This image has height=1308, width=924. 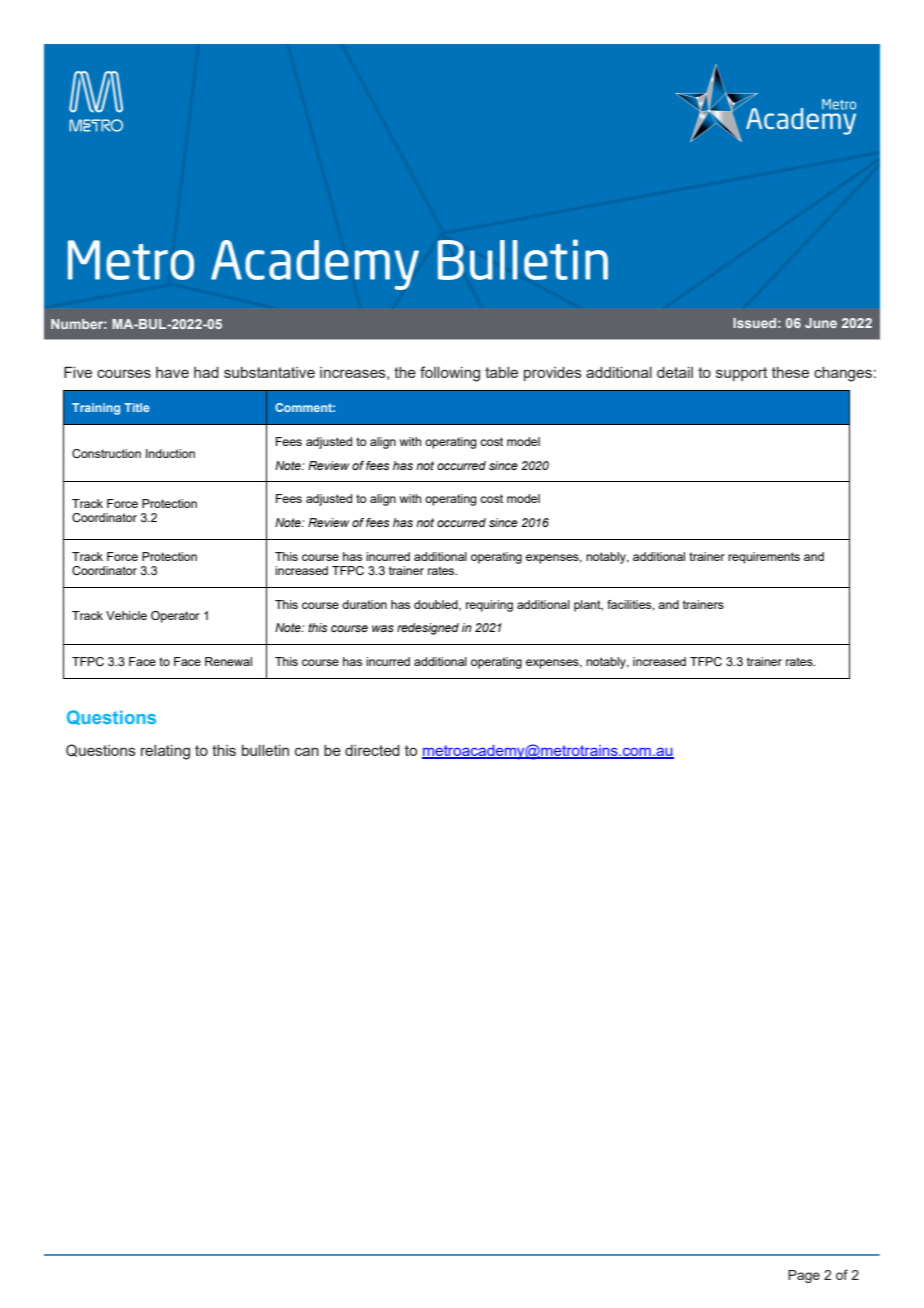 What do you see at coordinates (428, 629) in the image?
I see `redesigned` at bounding box center [428, 629].
